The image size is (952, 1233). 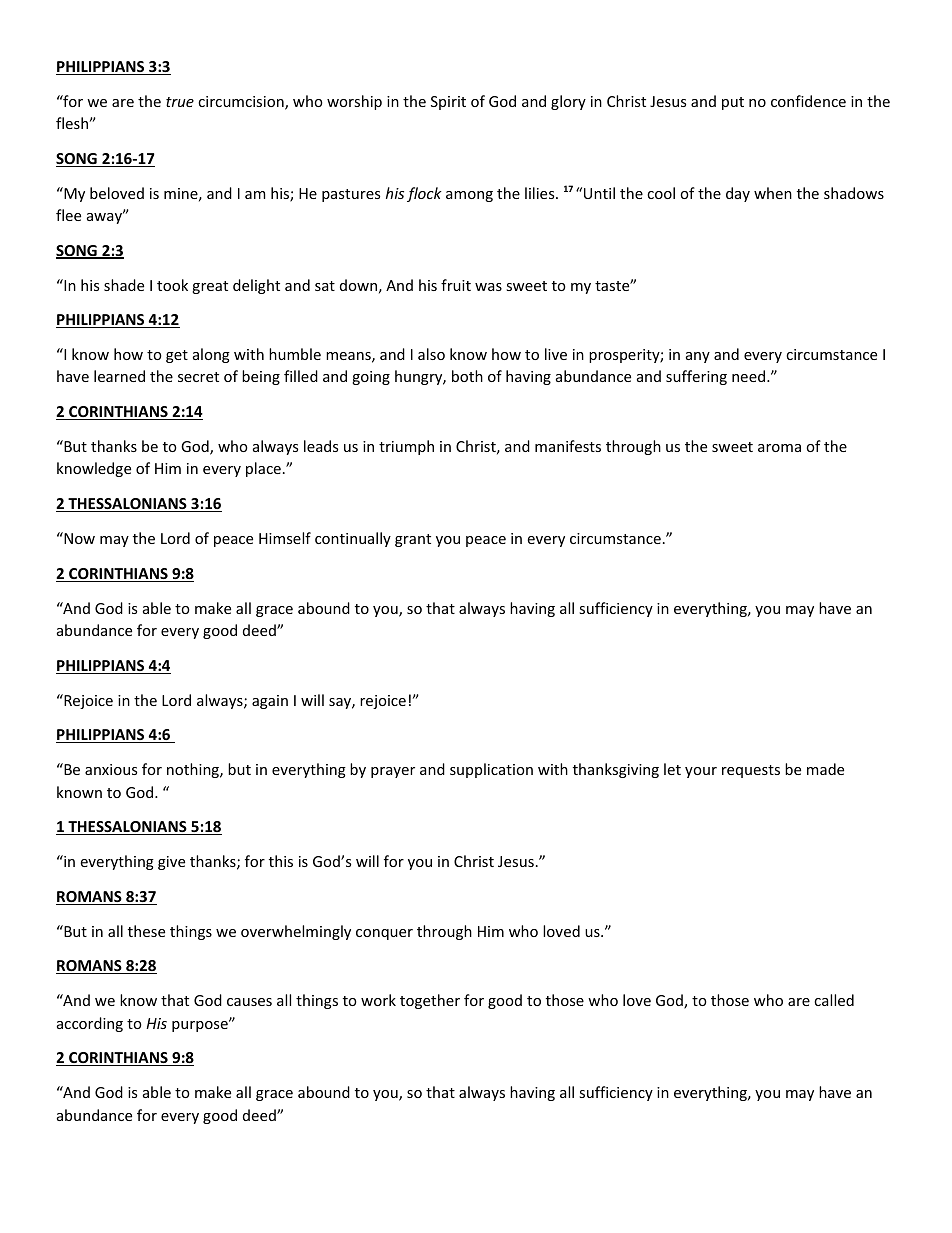 I want to click on requests, so click(x=751, y=771).
